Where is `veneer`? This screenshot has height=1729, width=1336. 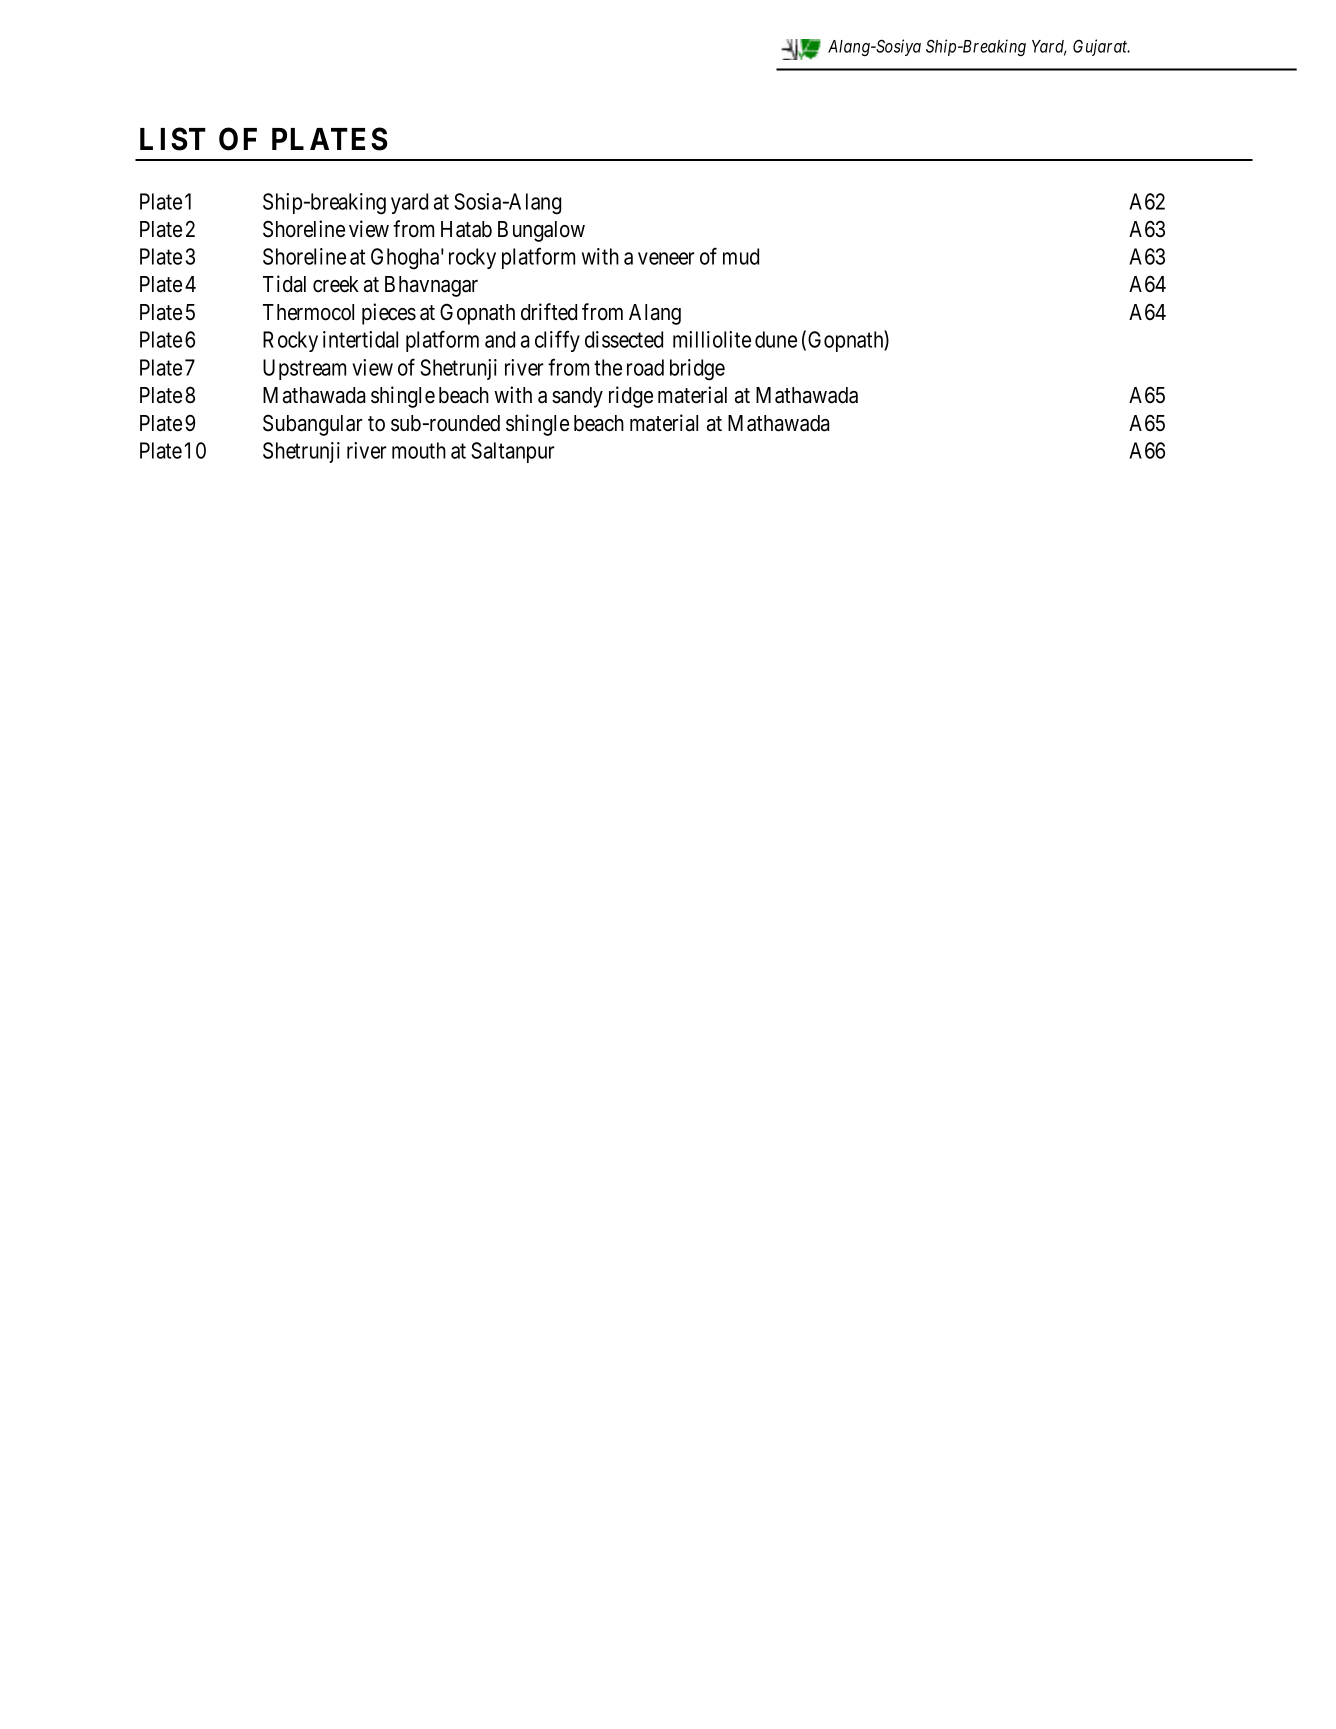 veneer is located at coordinates (666, 258).
